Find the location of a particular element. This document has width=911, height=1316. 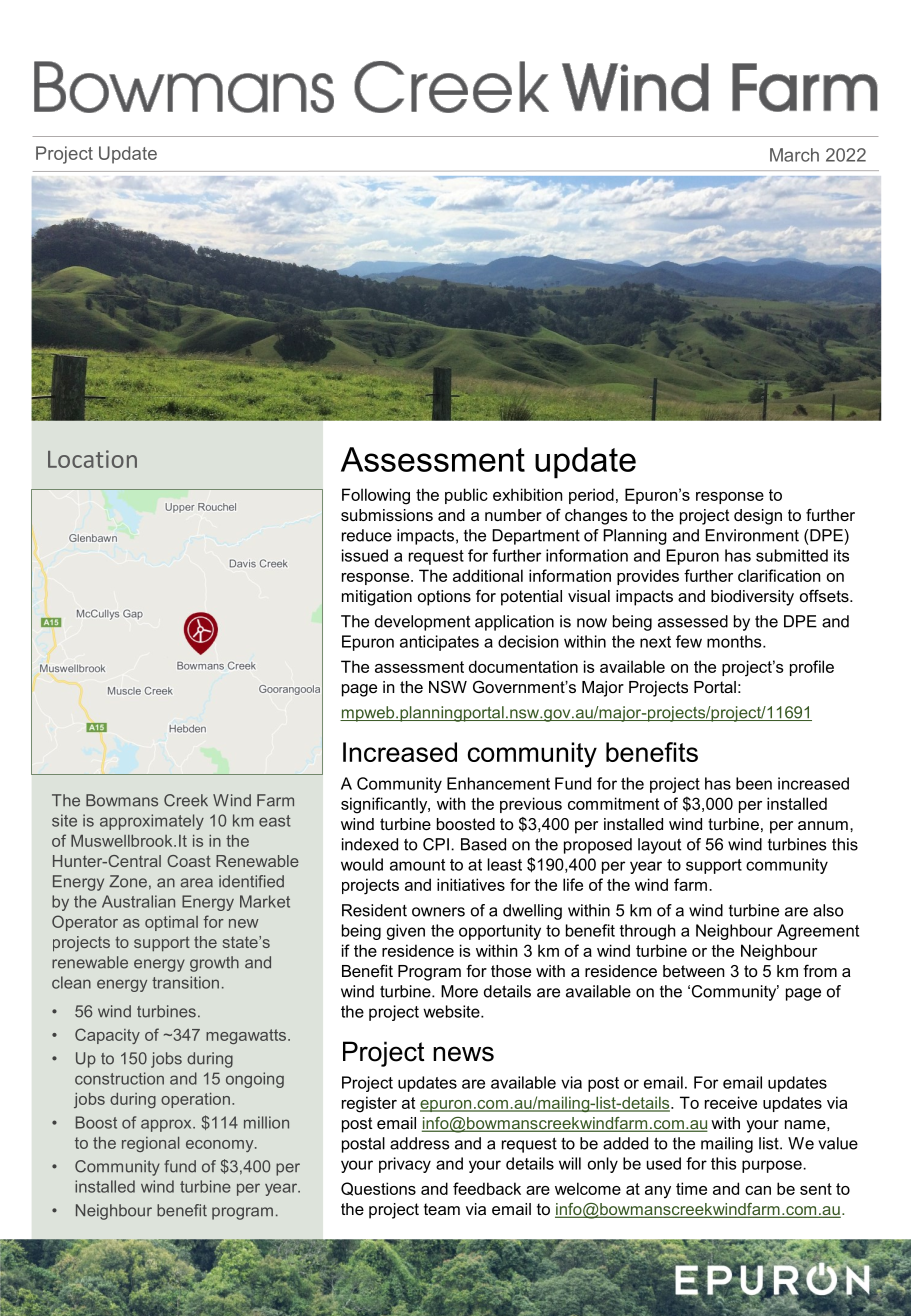

feedback is located at coordinates (487, 1188).
